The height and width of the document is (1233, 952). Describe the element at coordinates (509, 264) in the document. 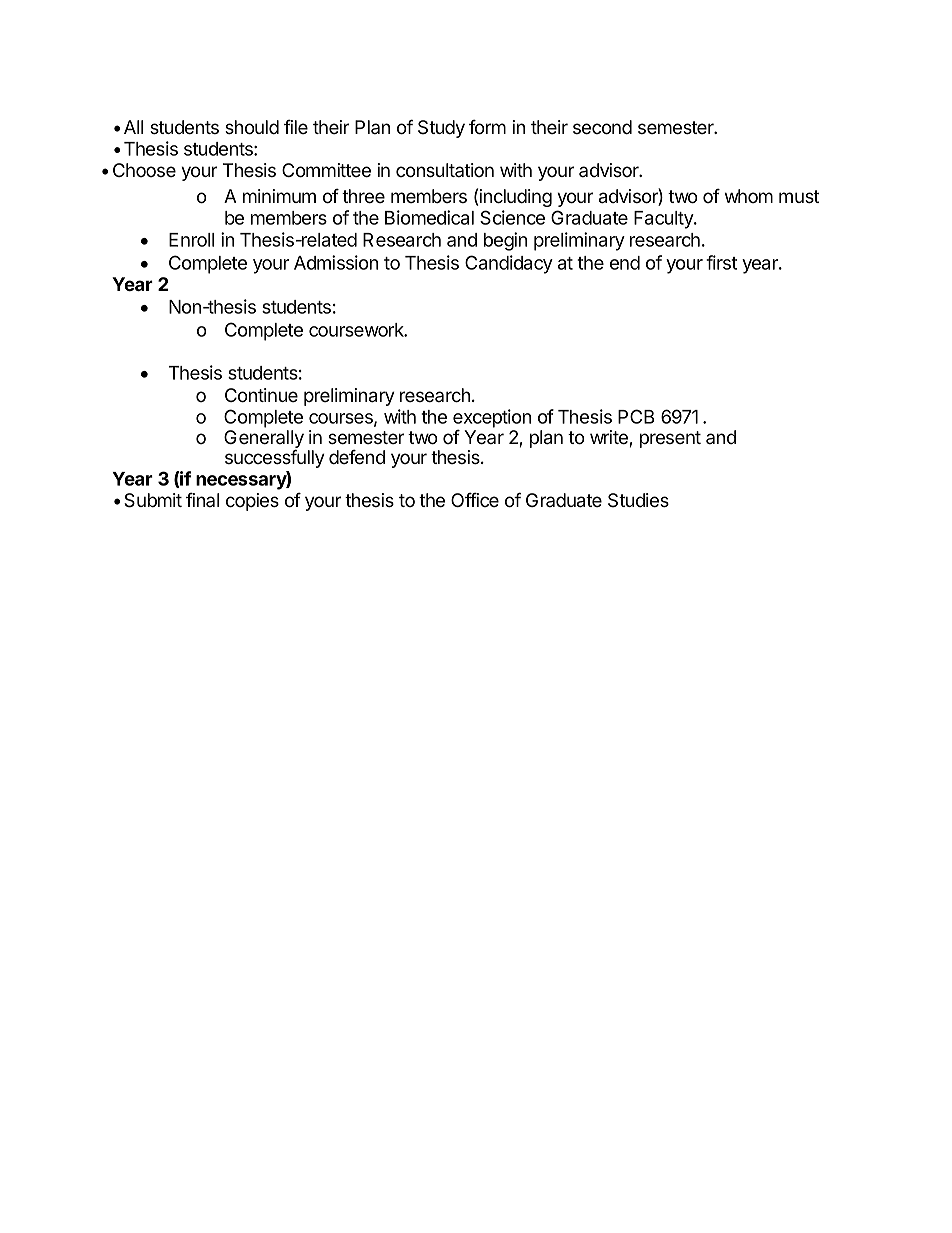

I see `Candidacy` at that location.
